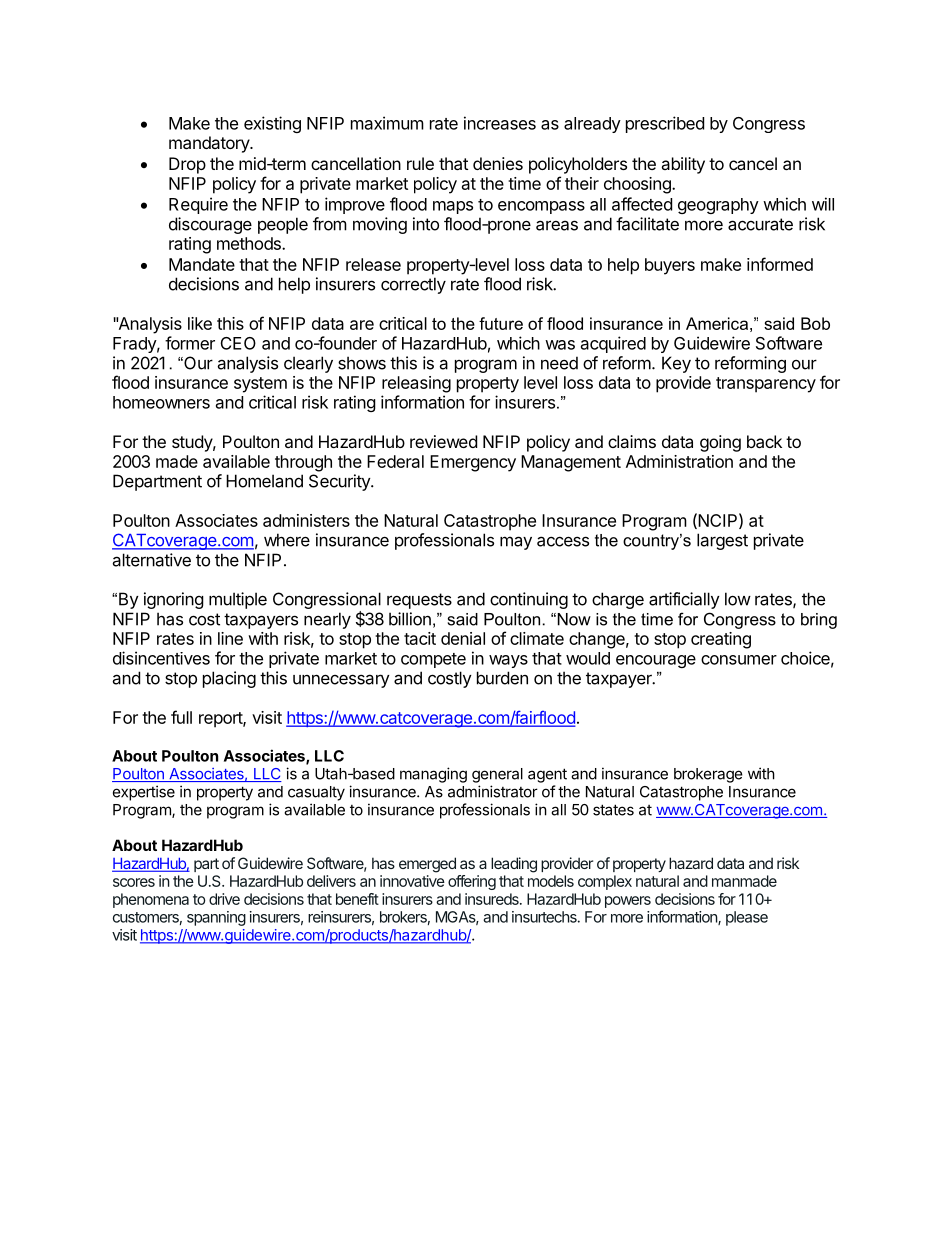 This page has height=1233, width=952. What do you see at coordinates (717, 323) in the page?
I see `America` at bounding box center [717, 323].
